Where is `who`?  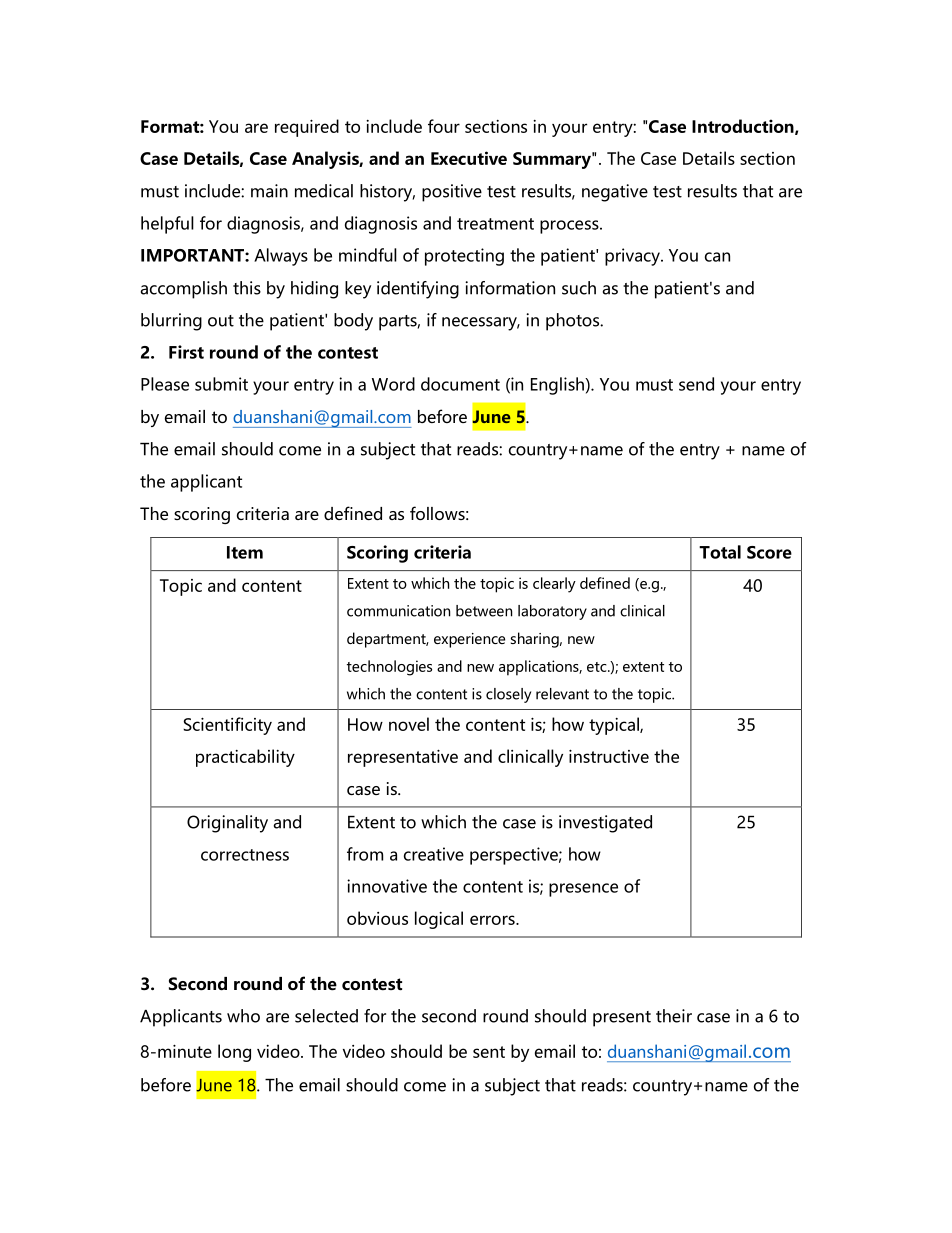 who is located at coordinates (243, 1016).
